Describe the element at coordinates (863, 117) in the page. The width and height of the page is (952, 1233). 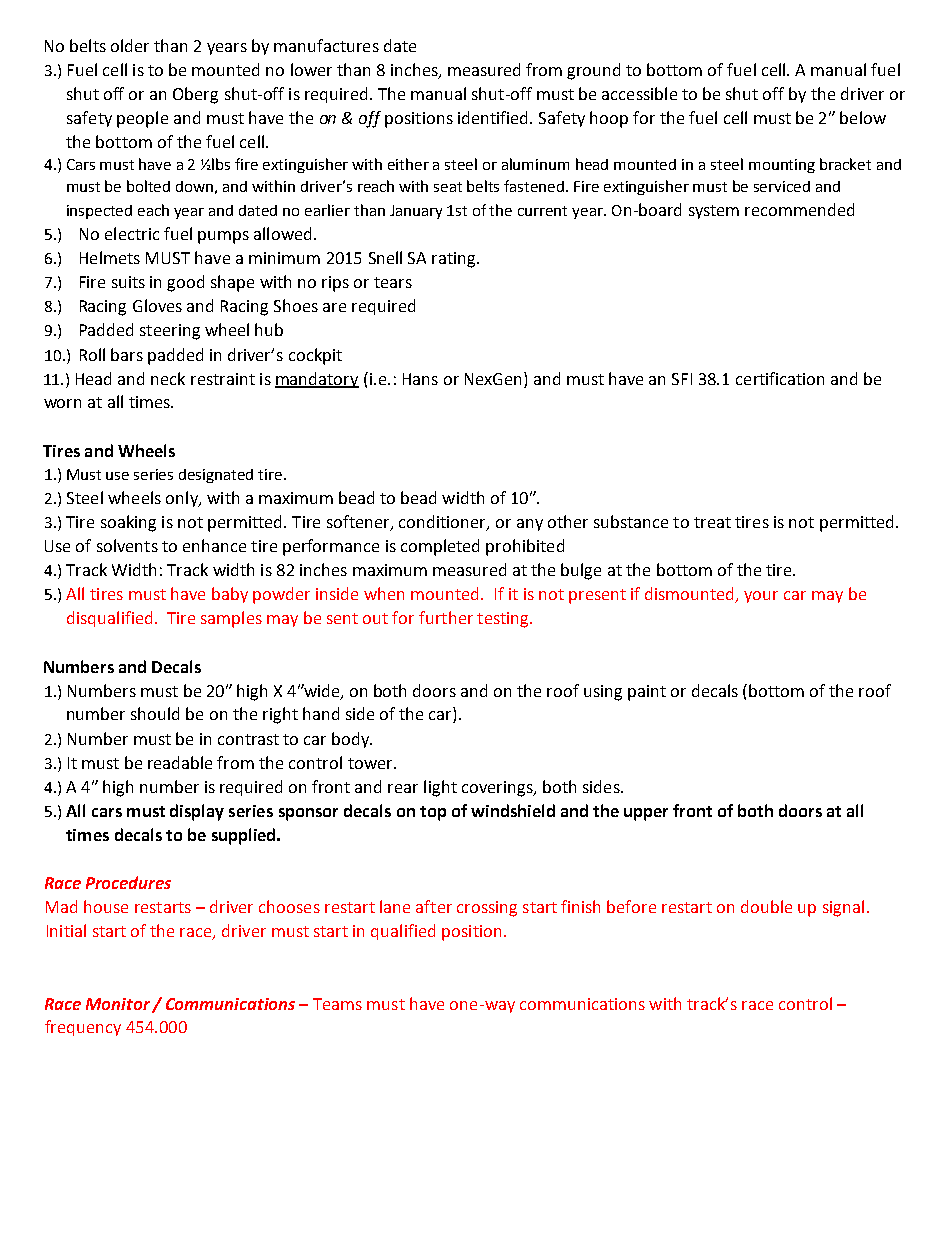
I see `below` at that location.
